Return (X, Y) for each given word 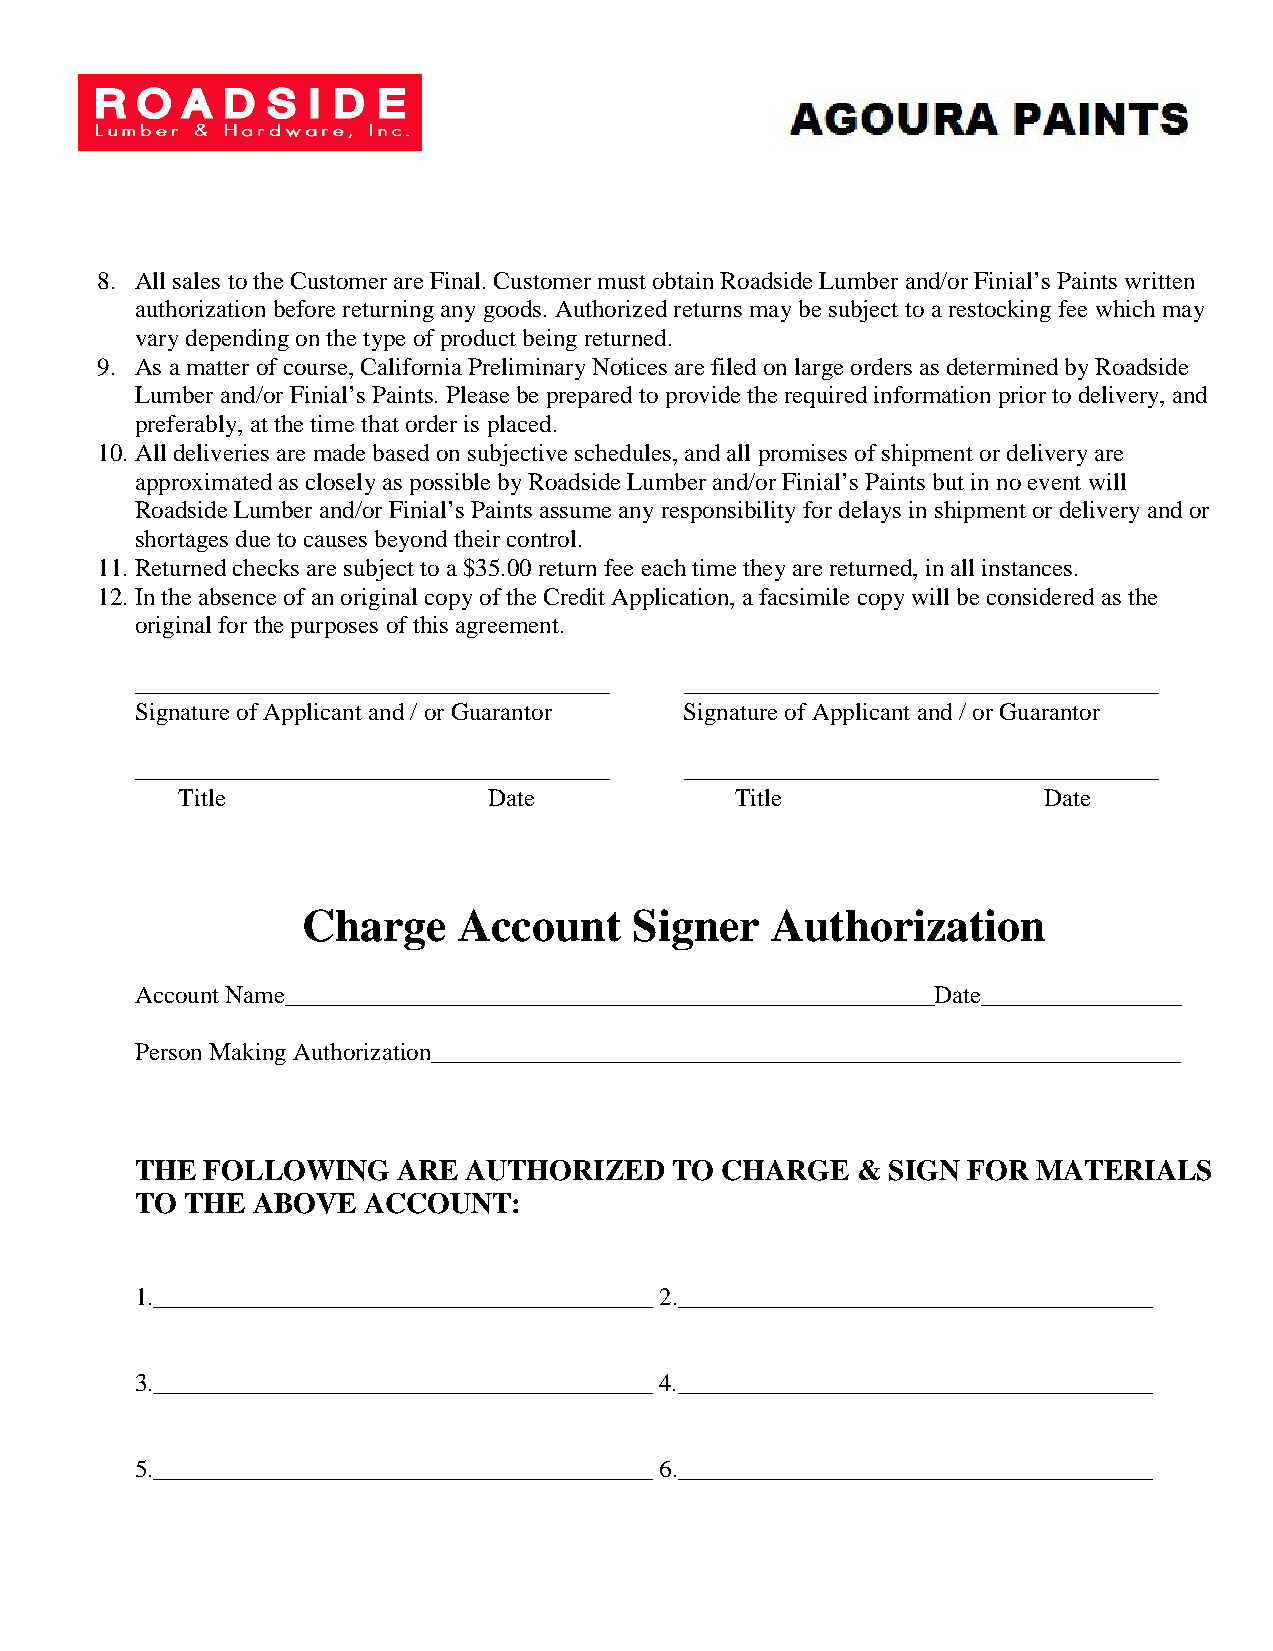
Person (168, 1051)
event (1054, 483)
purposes (334, 630)
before (304, 308)
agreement (507, 628)
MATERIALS (1123, 1170)
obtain (683, 280)
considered (1040, 596)
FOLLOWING (296, 1170)
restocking (1000, 311)
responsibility (728, 512)
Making (247, 1054)
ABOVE (304, 1203)
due (253, 538)
